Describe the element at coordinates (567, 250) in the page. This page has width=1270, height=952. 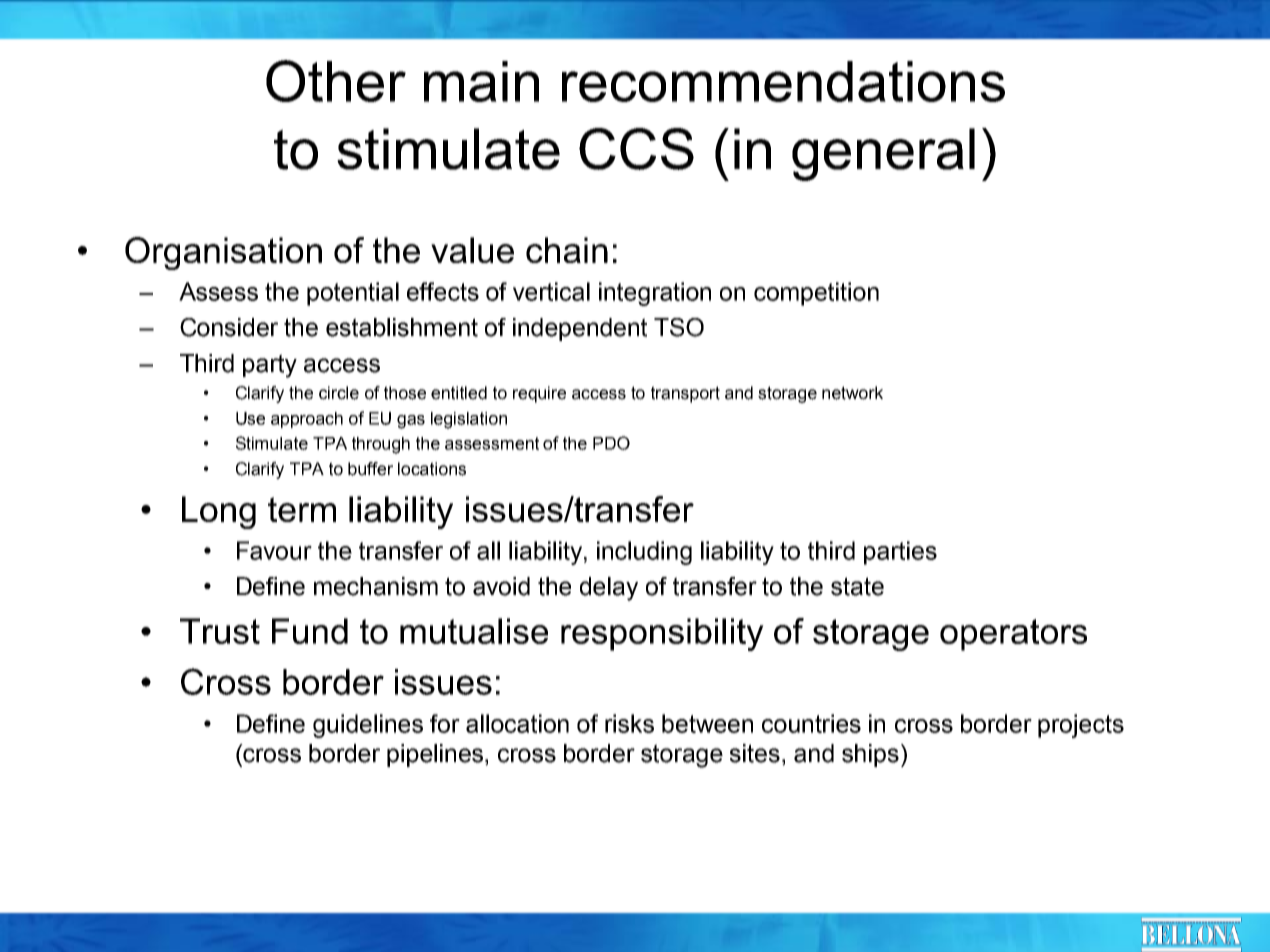
I see `chain` at that location.
